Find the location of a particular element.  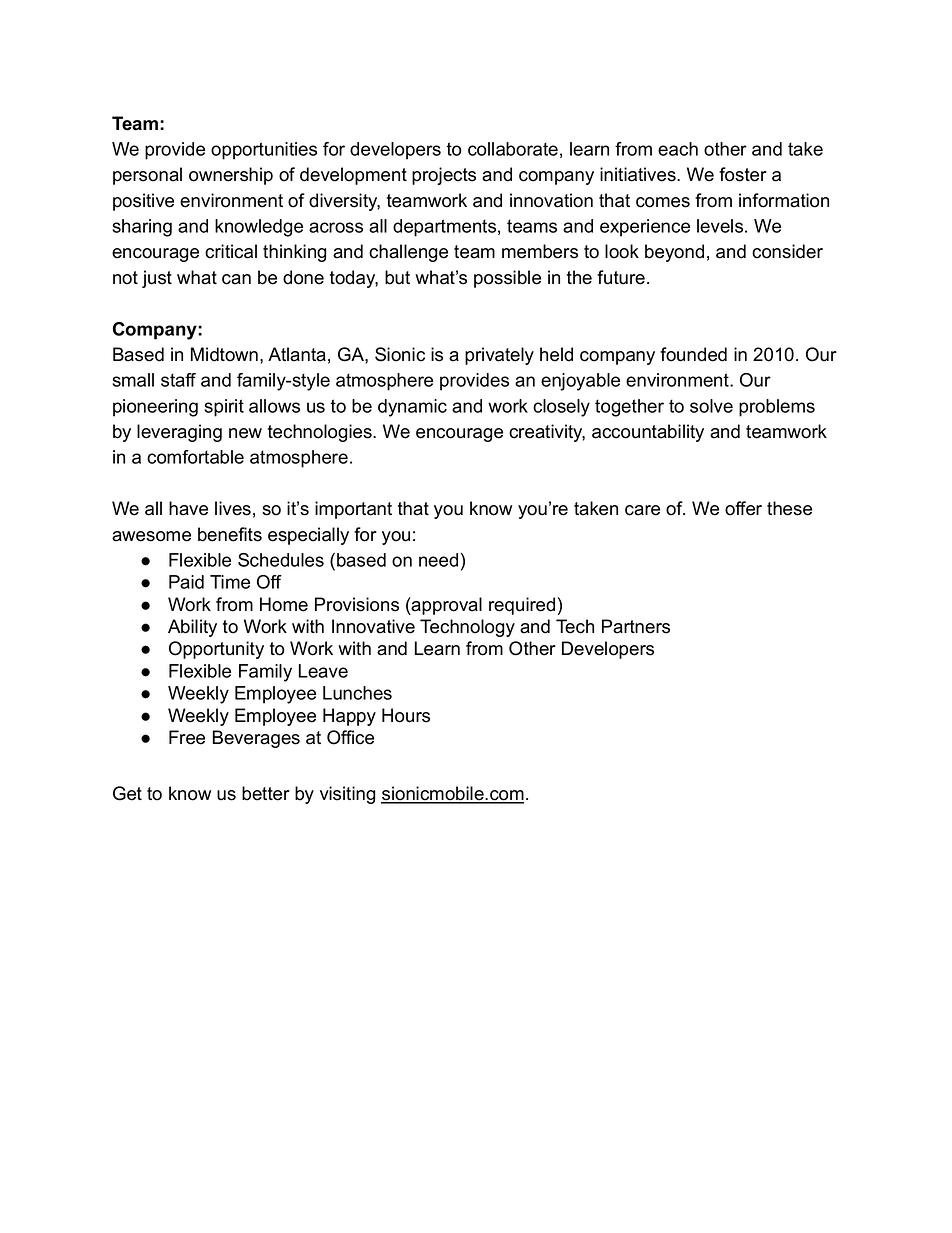

spirit is located at coordinates (224, 408).
